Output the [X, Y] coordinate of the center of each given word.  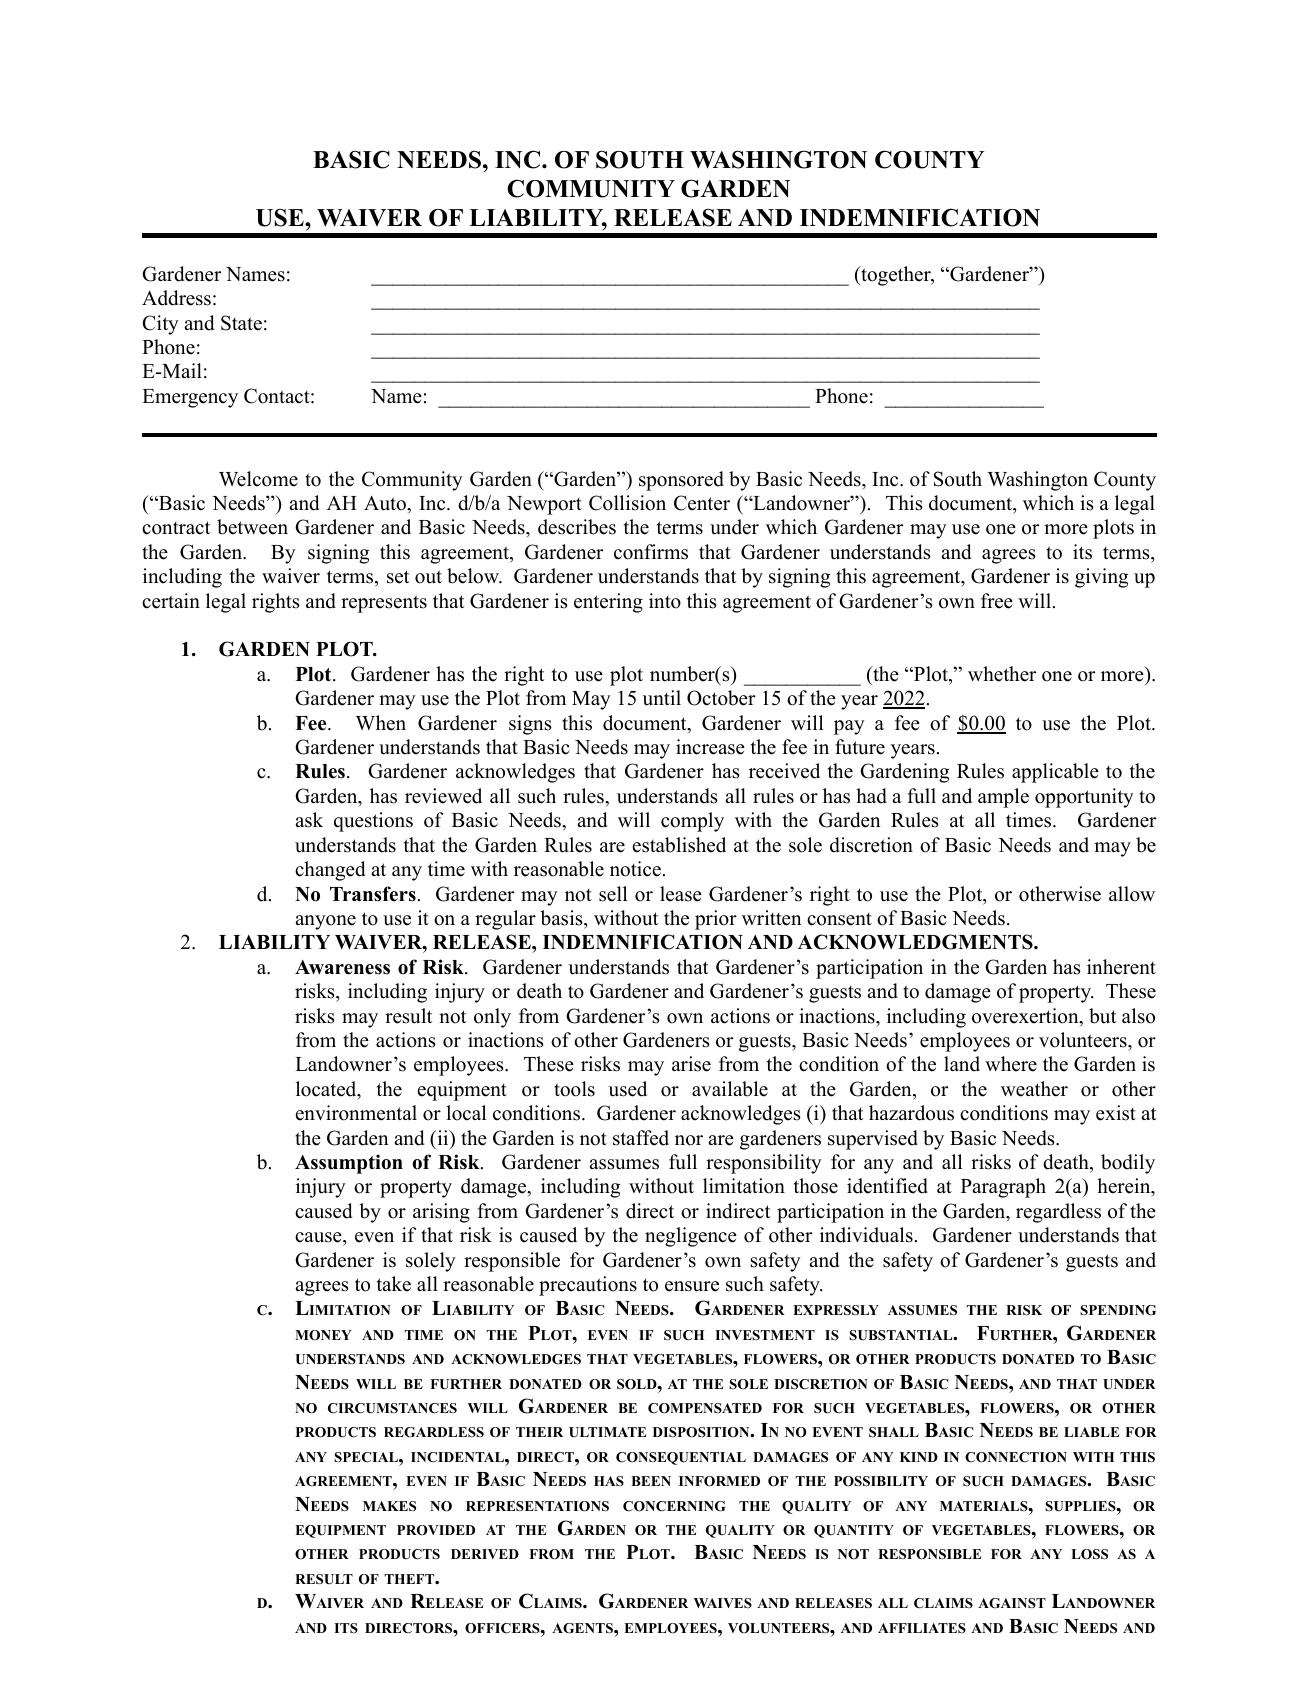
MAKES [389, 1506]
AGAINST [1012, 1603]
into [665, 601]
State [241, 323]
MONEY [323, 1335]
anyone [325, 922]
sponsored [681, 481]
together [896, 276]
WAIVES [723, 1603]
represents [384, 604]
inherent [1121, 967]
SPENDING [1118, 1310]
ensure [692, 1286]
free [997, 601]
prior [716, 920]
